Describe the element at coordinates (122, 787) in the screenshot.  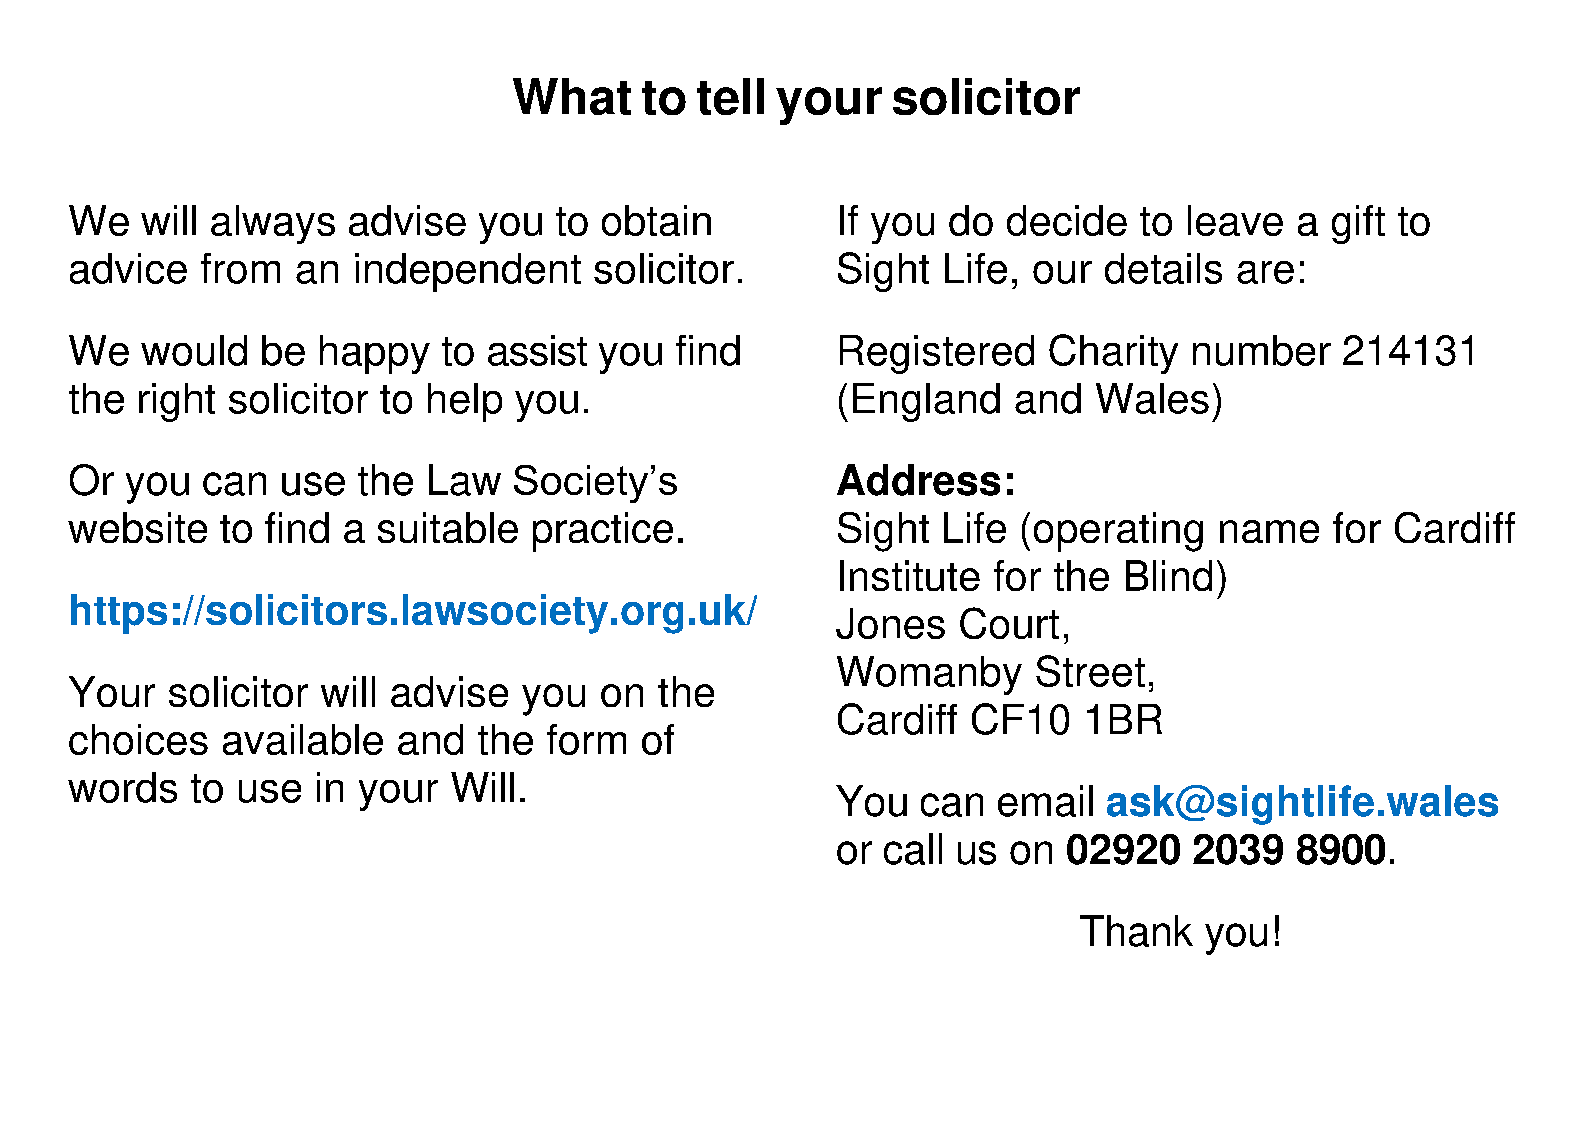
I see `words` at that location.
